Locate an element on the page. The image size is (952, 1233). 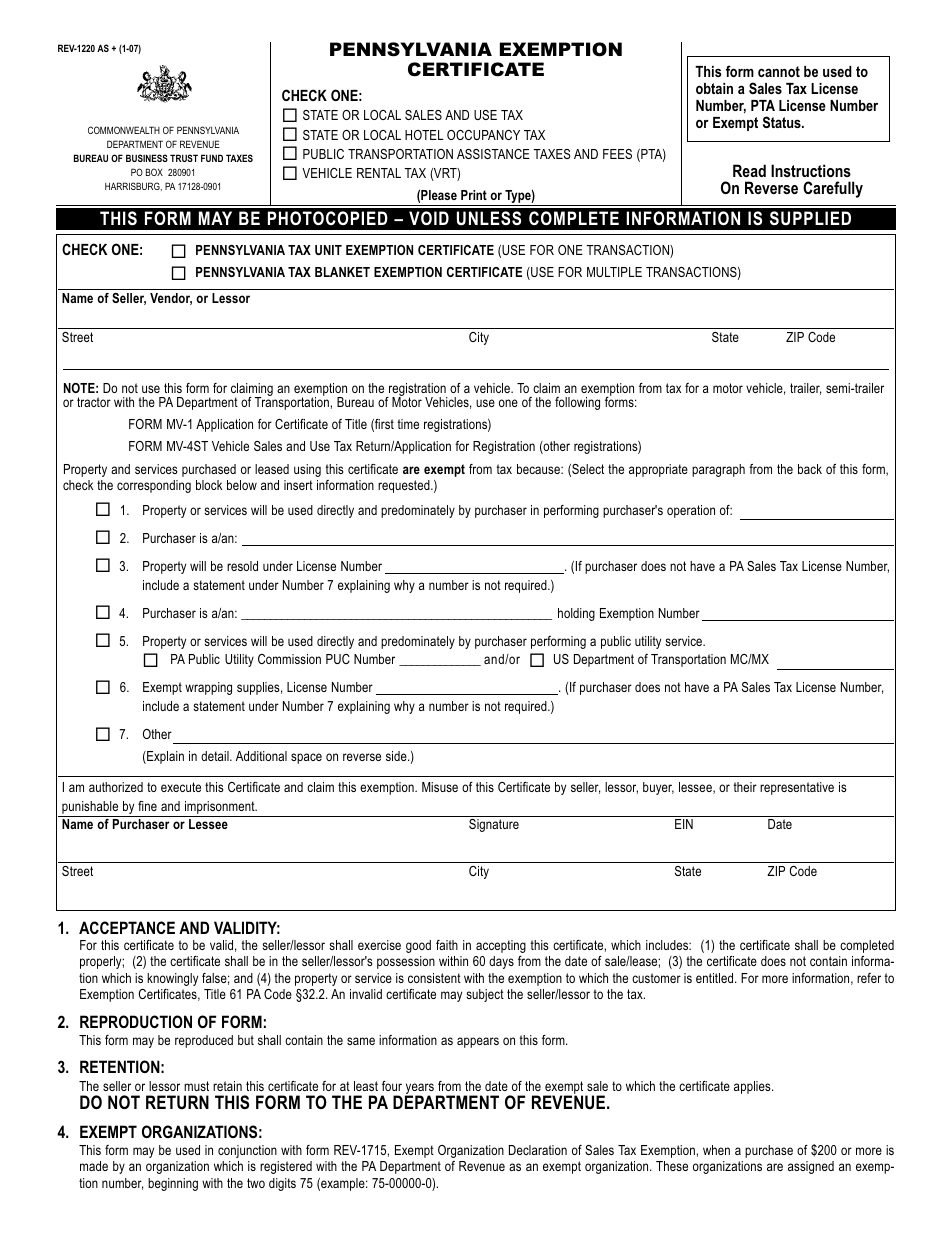
OCCUPANCY is located at coordinates (483, 135).
